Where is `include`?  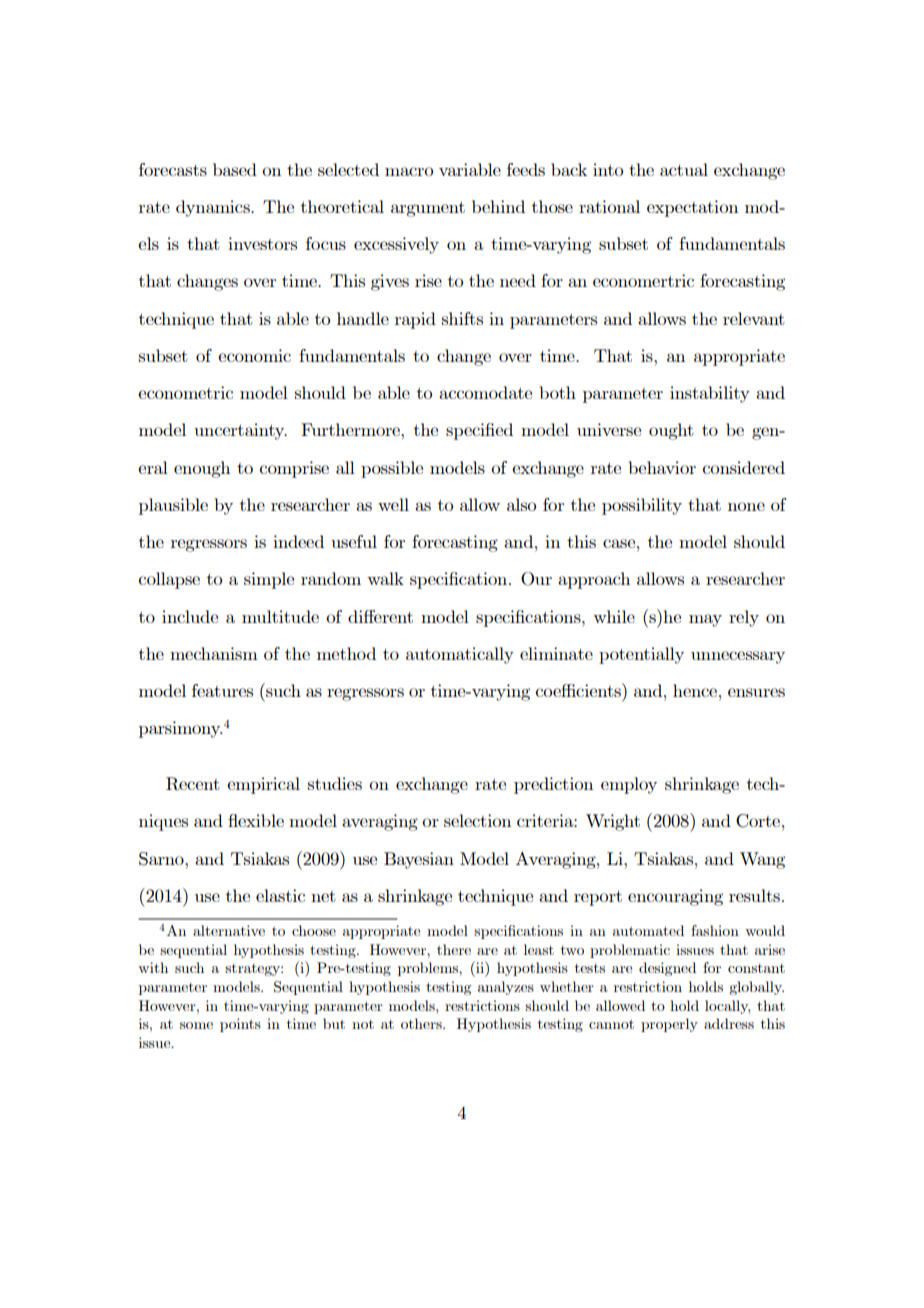
include is located at coordinates (190, 616).
